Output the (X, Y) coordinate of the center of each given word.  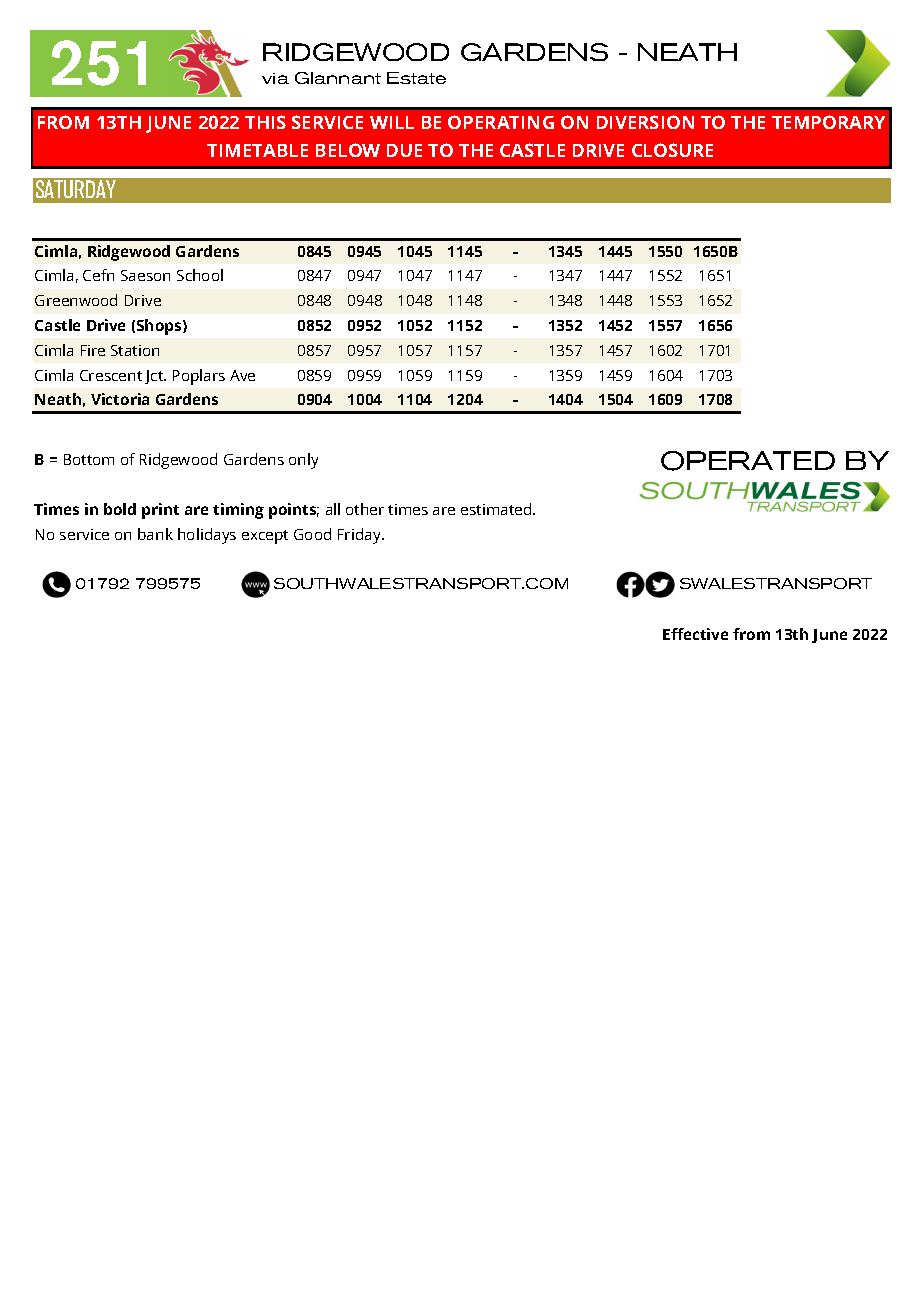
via (275, 78)
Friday (361, 536)
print (160, 511)
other (365, 509)
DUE (404, 150)
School (200, 275)
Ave (242, 375)
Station (135, 350)
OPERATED (748, 461)
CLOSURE (672, 150)
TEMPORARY (828, 122)
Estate (416, 78)
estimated (497, 509)
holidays (207, 536)
